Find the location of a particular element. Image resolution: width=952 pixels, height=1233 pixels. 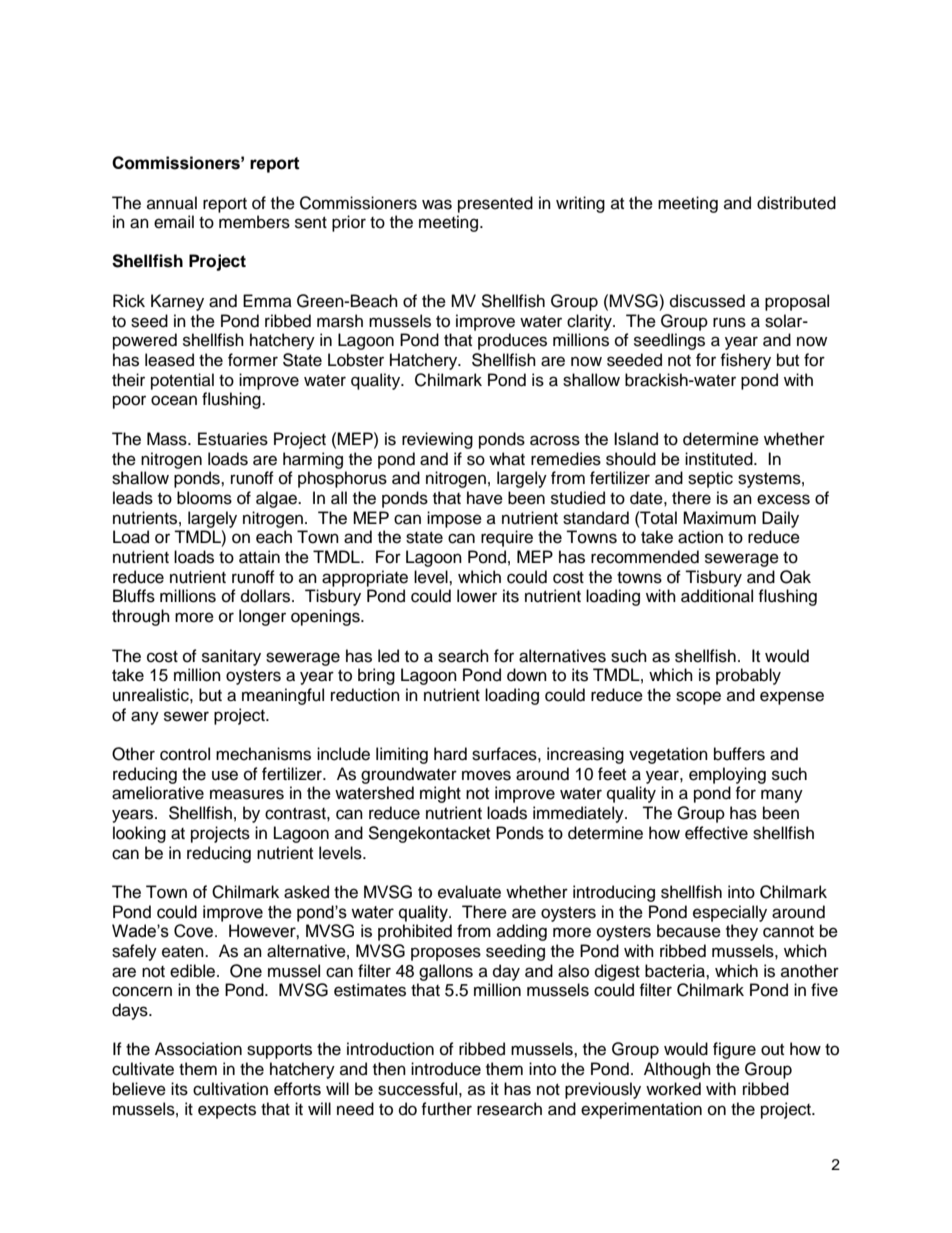

distributed is located at coordinates (796, 203).
